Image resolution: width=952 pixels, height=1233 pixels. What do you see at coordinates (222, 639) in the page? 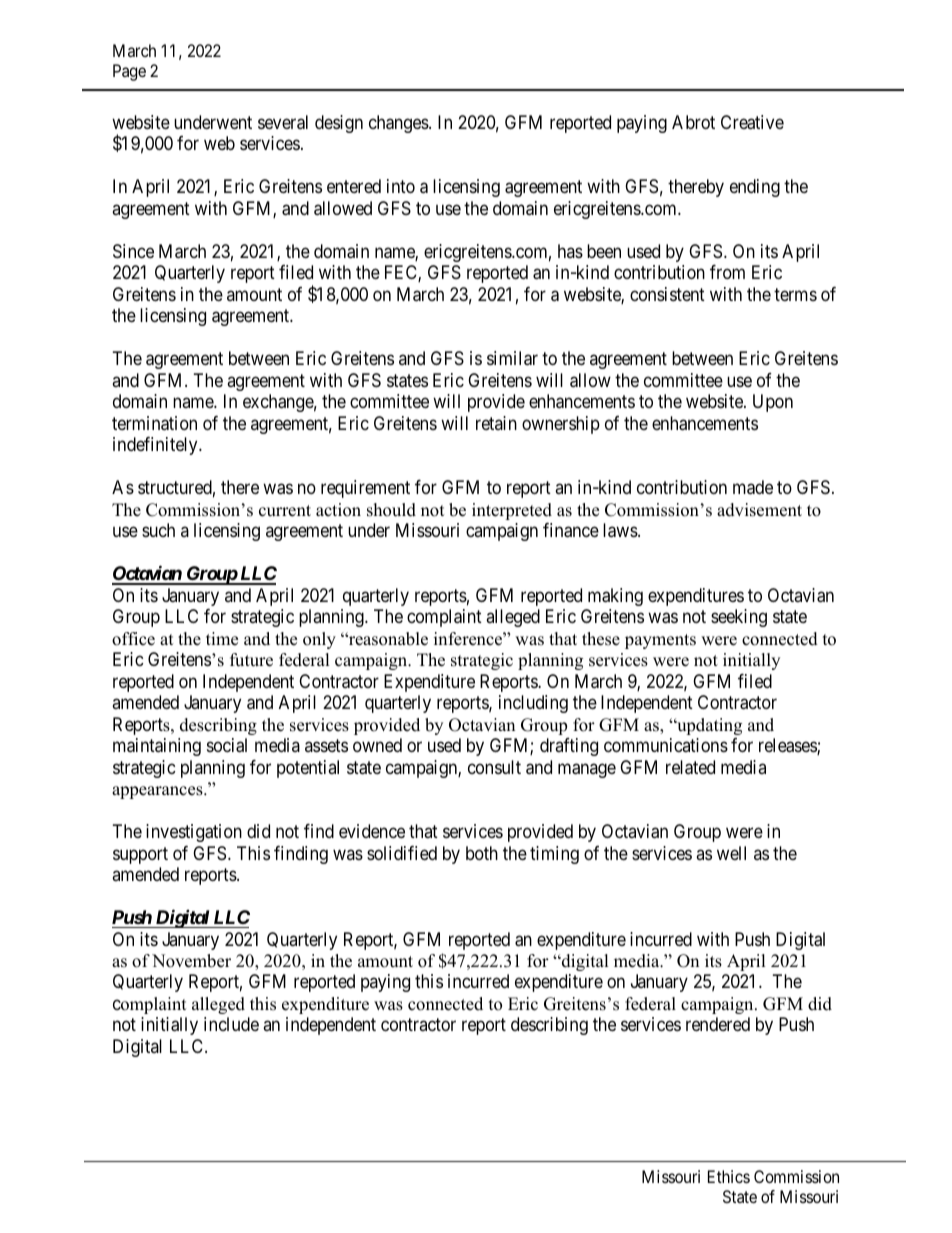
I see `time` at bounding box center [222, 639].
